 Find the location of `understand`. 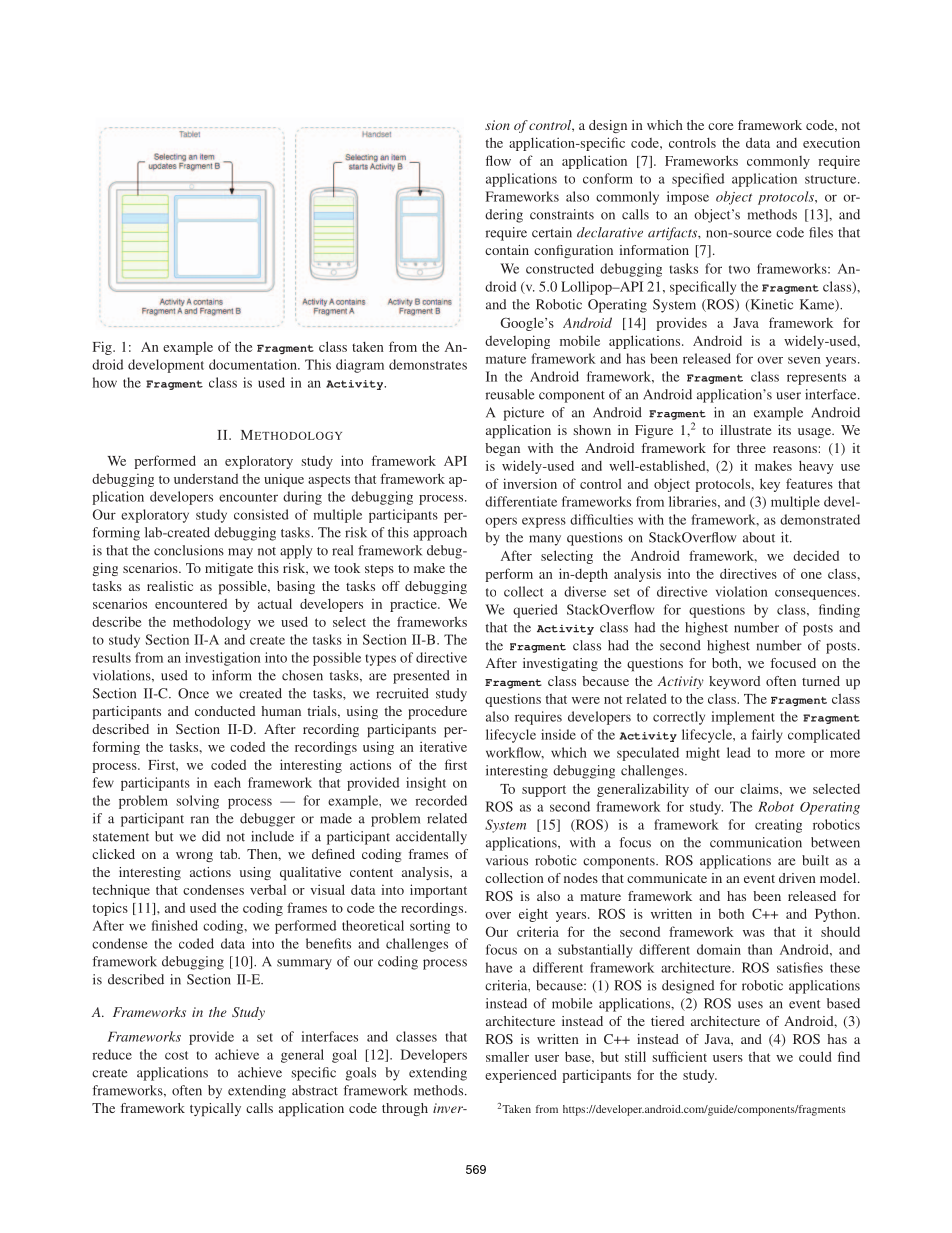

understand is located at coordinates (206, 479).
